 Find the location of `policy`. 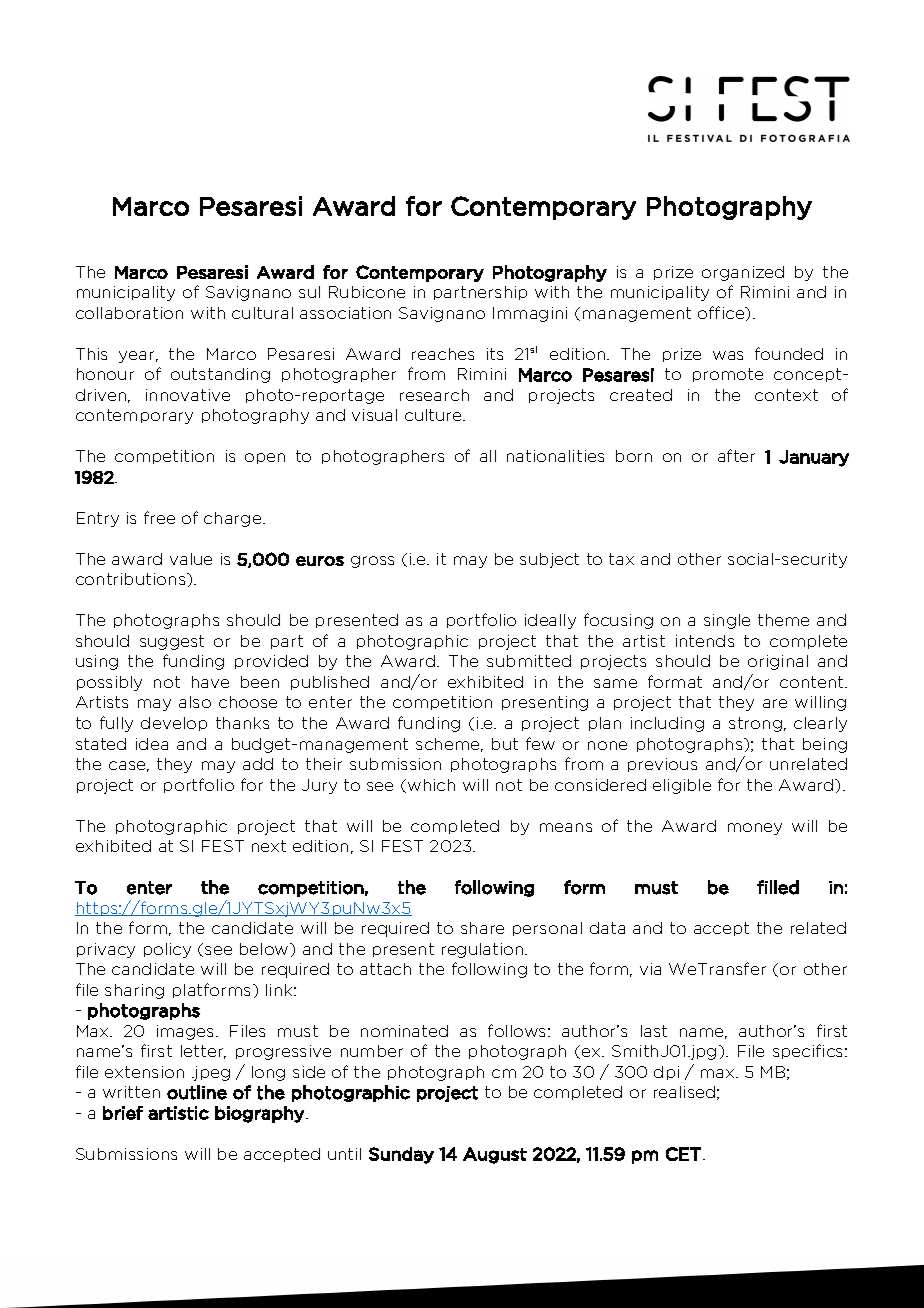

policy is located at coordinates (167, 950).
